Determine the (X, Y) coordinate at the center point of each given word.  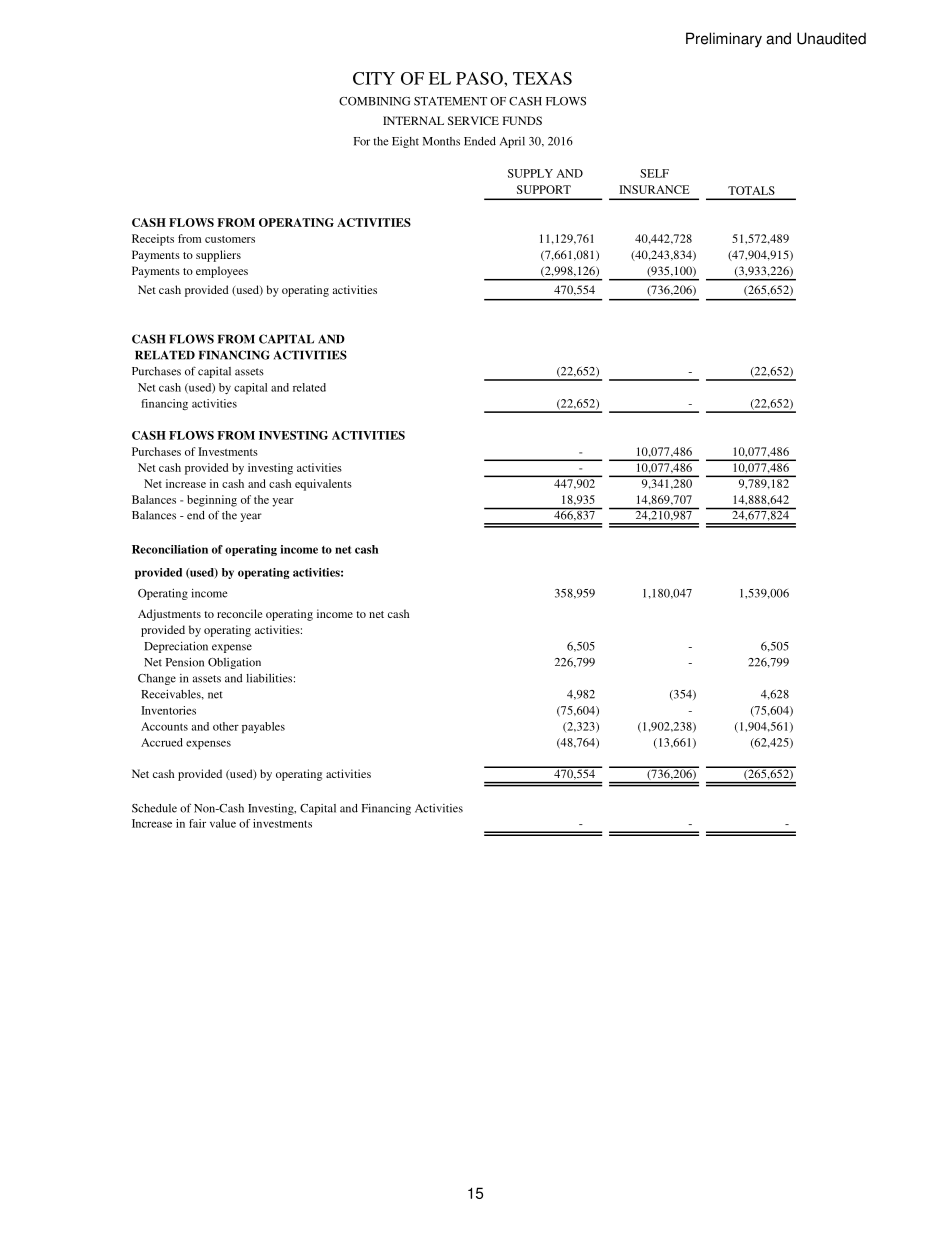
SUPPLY (530, 173)
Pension (185, 662)
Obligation (234, 663)
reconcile (239, 613)
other (226, 726)
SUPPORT (544, 189)
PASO (480, 78)
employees (222, 272)
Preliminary (724, 40)
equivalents (323, 485)
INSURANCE (654, 189)
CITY (374, 78)
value (223, 823)
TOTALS (751, 190)
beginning (212, 501)
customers (230, 239)
